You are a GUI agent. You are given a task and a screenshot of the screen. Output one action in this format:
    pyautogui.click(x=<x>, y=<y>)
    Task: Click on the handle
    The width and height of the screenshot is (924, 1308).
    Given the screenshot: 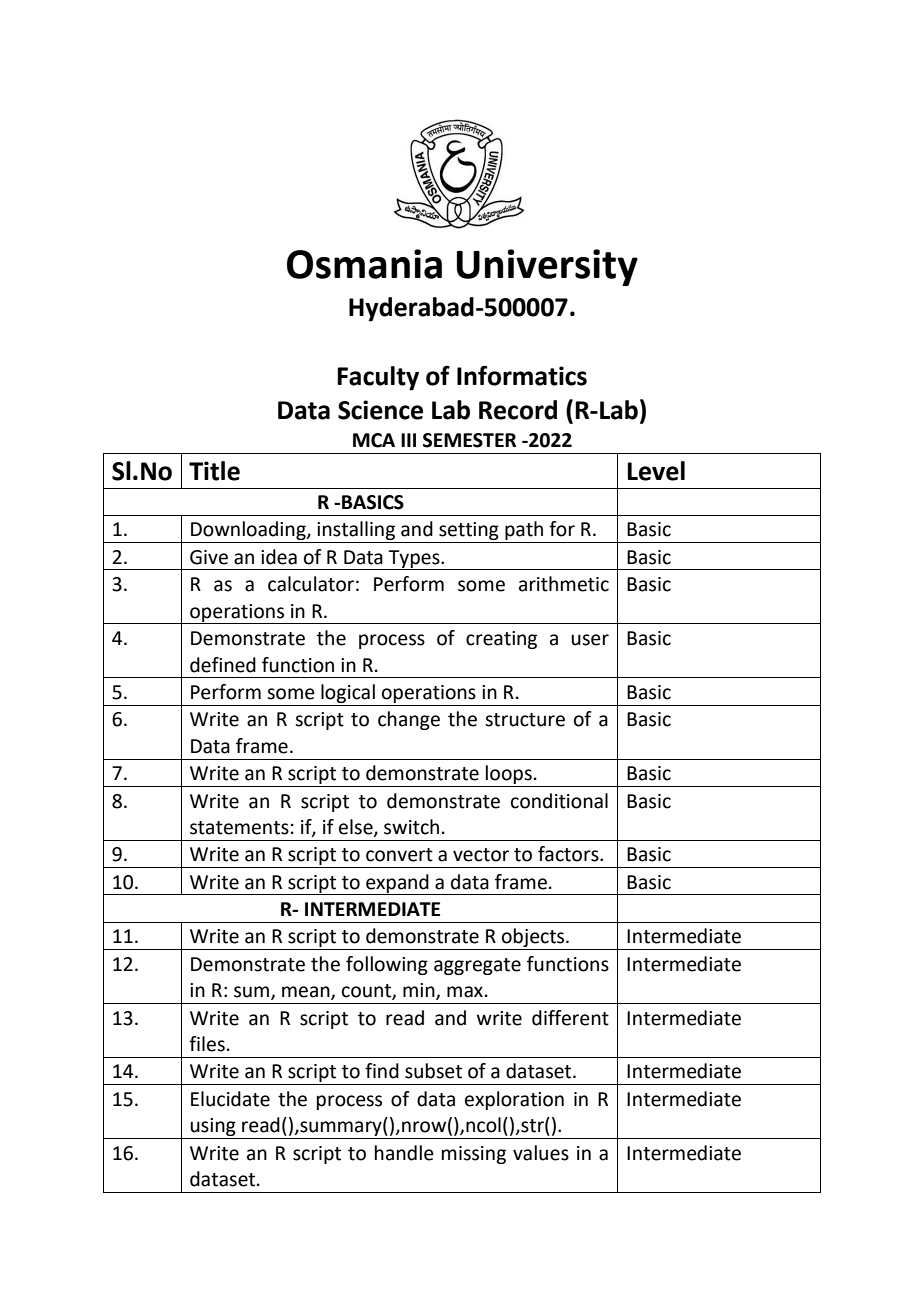 What is the action you would take?
    pyautogui.click(x=404, y=1153)
